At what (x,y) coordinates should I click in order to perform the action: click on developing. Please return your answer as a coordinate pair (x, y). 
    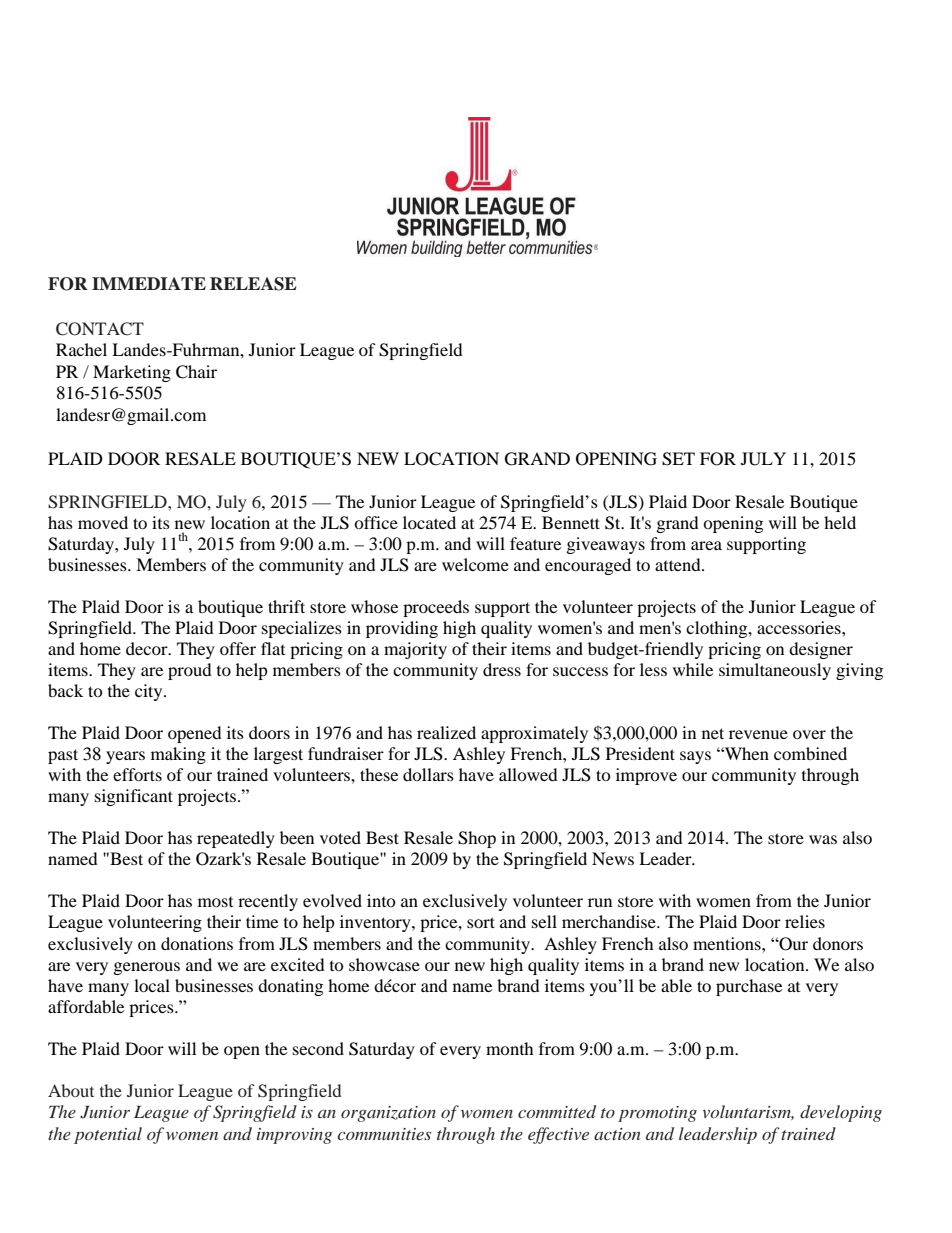
    Looking at the image, I should click on (841, 1113).
